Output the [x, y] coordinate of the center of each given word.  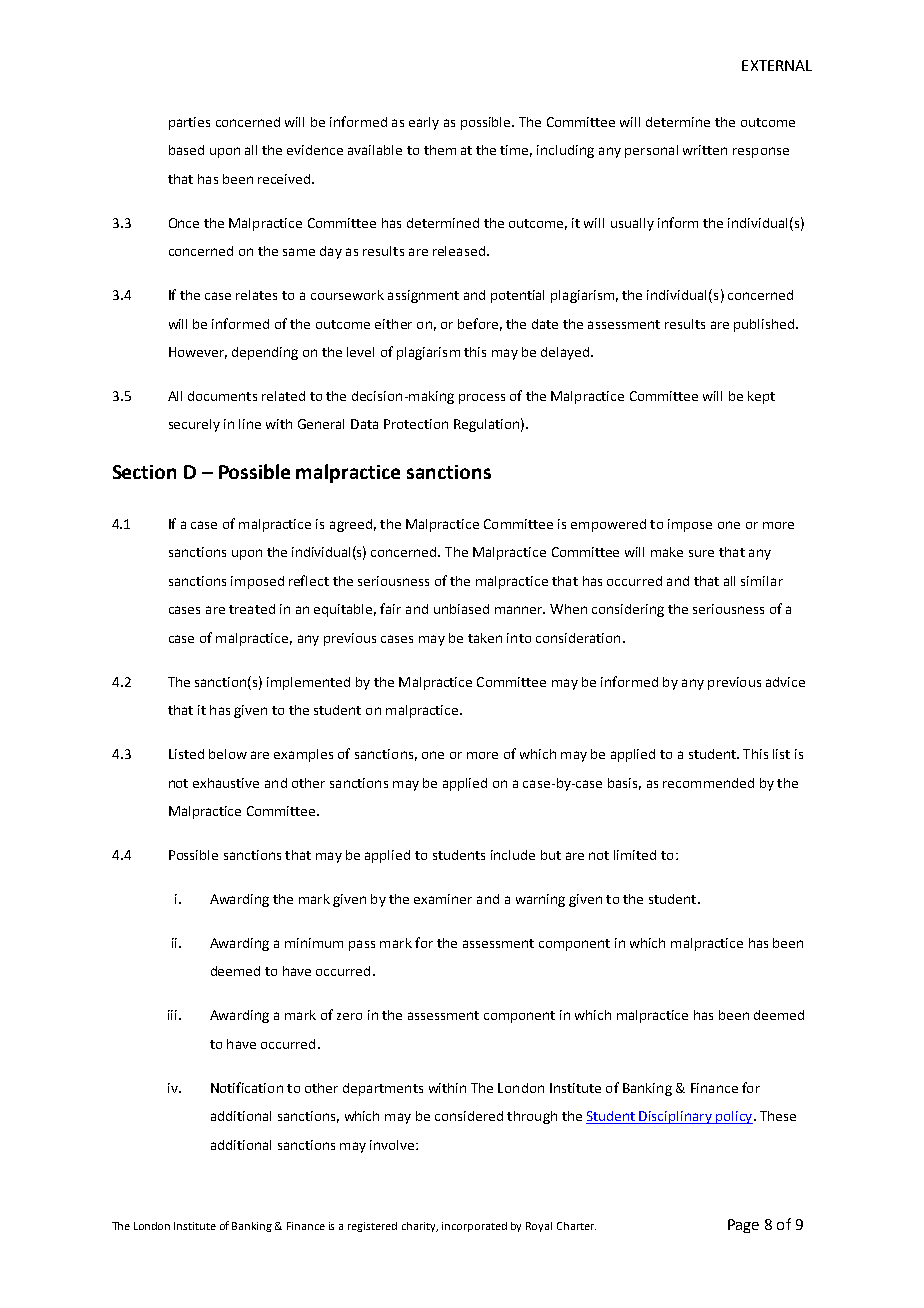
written [705, 150]
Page [743, 1226]
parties [189, 123]
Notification [247, 1087]
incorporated [474, 1227]
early [424, 123]
